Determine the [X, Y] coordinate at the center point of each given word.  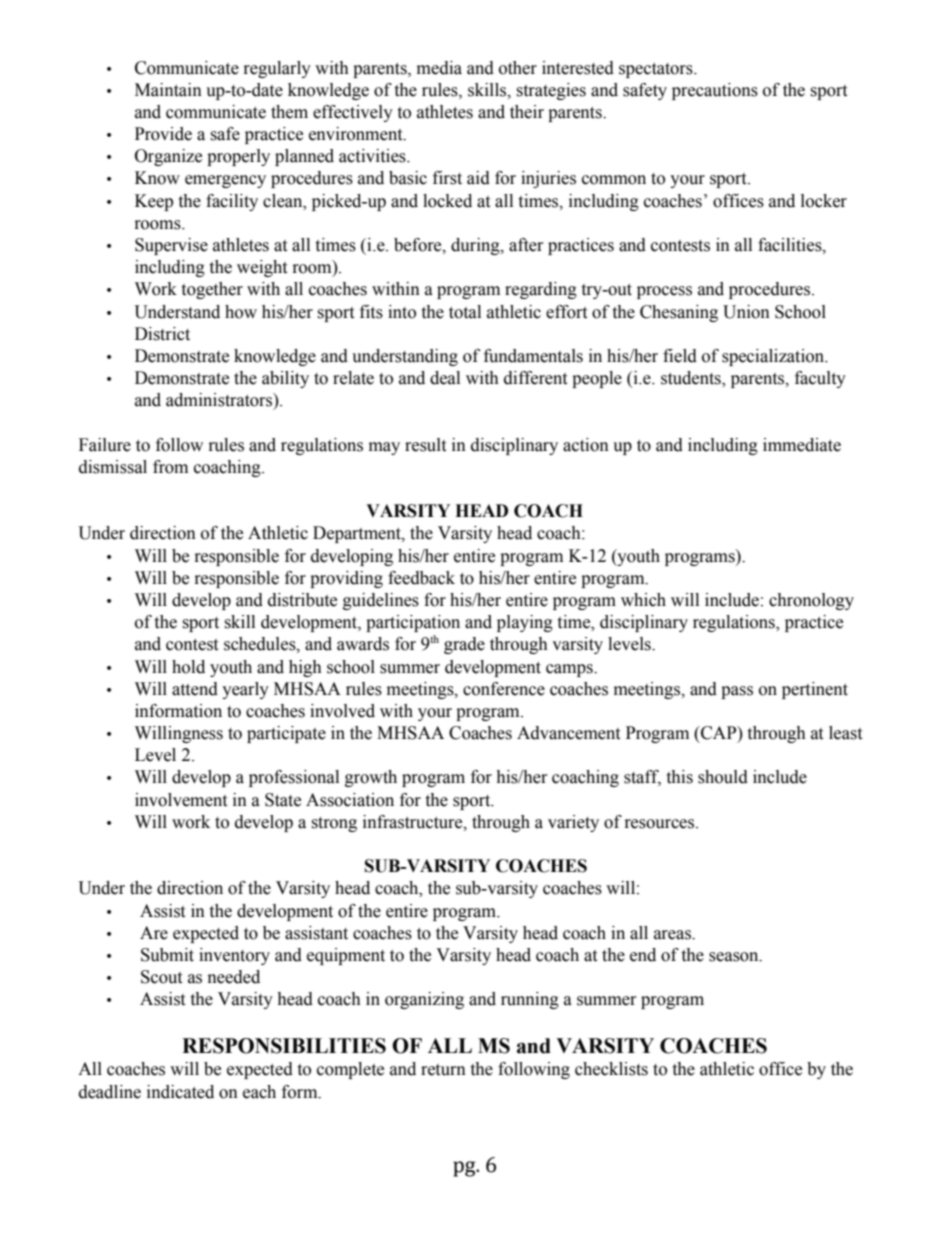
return [443, 1070]
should [723, 777]
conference [504, 689]
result [425, 445]
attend [195, 689]
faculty [820, 379]
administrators [220, 400]
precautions [715, 91]
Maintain [168, 90]
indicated [180, 1092]
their [527, 112]
